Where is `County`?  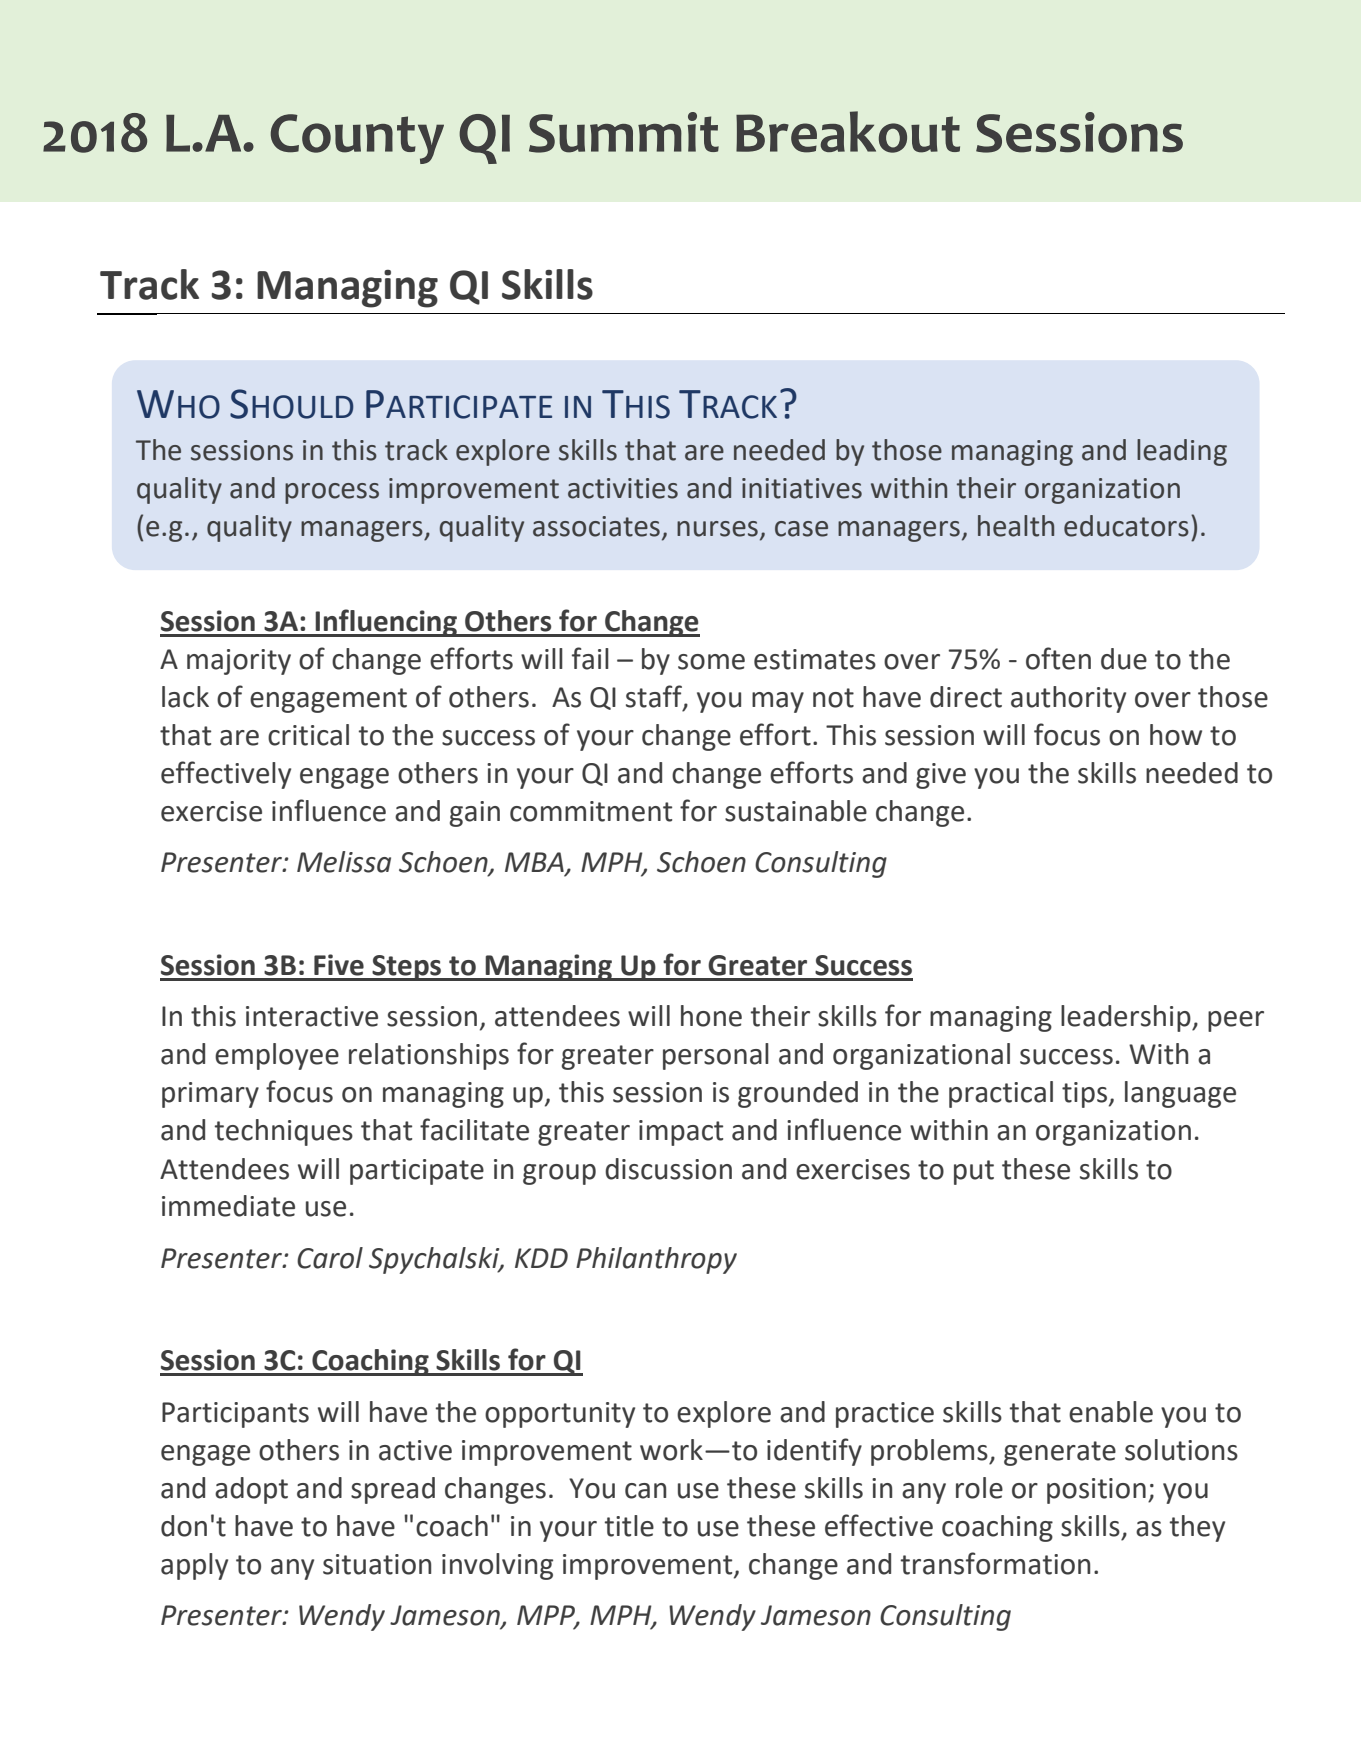 County is located at coordinates (357, 139).
